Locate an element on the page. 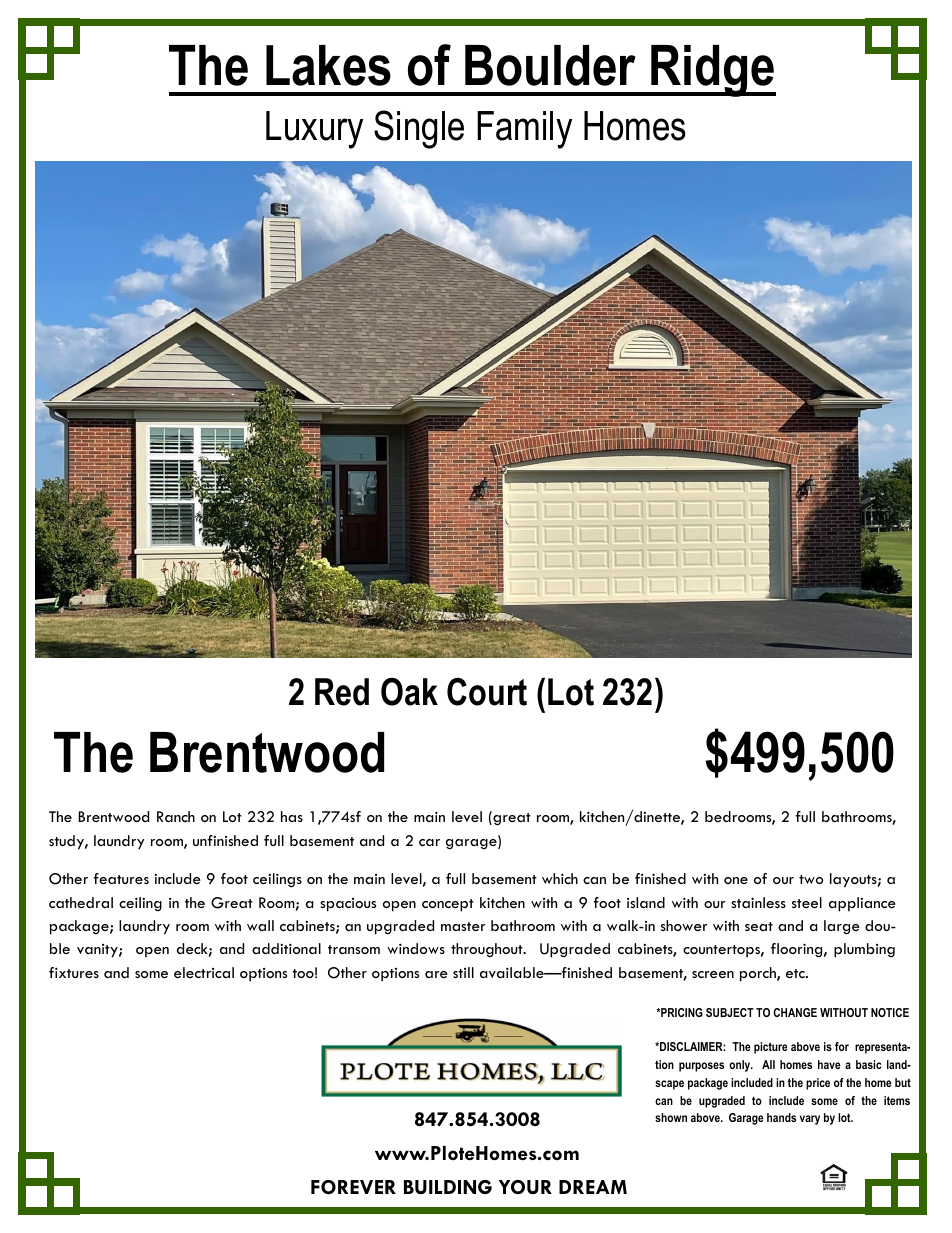 This document has width=952, height=1233. one is located at coordinates (736, 880).
